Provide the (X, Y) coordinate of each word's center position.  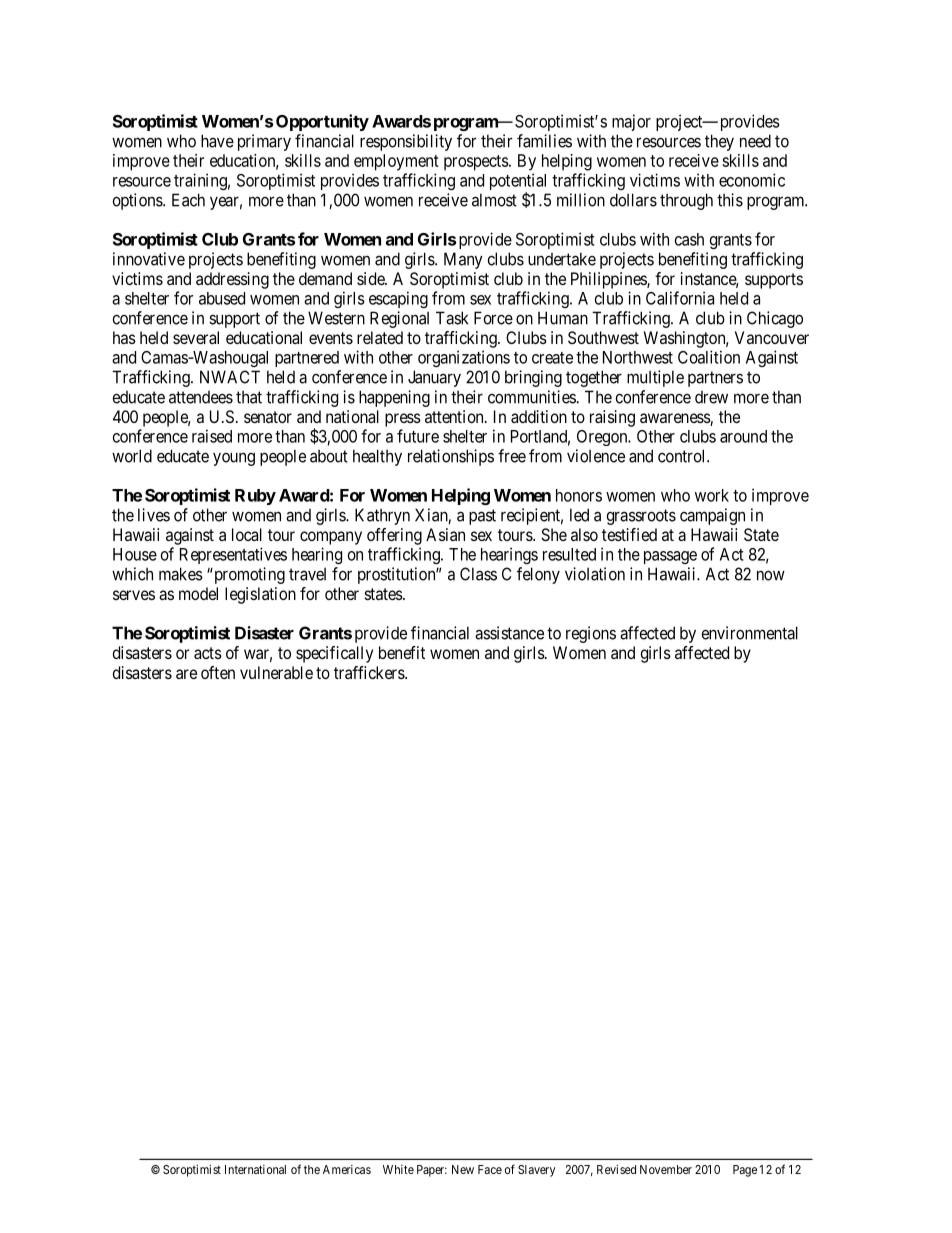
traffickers (370, 672)
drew (711, 397)
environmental (750, 633)
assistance (509, 633)
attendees (201, 397)
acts (208, 653)
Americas (347, 1169)
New (463, 1169)
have (217, 141)
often (218, 672)
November (666, 1169)
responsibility (406, 142)
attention (455, 416)
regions (591, 634)
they (719, 142)
